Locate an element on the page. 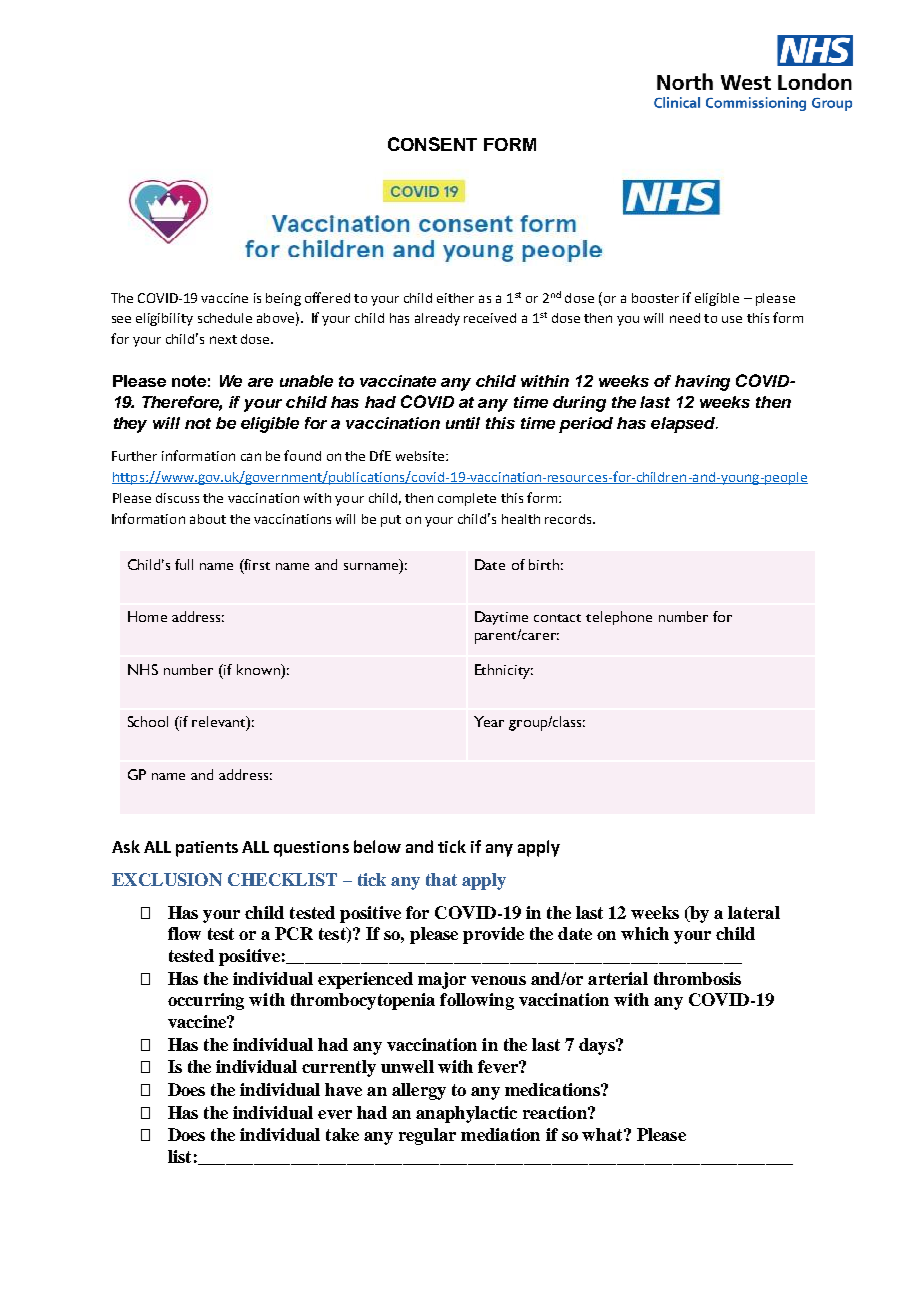 Image resolution: width=924 pixels, height=1308 pixels. days is located at coordinates (598, 1046).
